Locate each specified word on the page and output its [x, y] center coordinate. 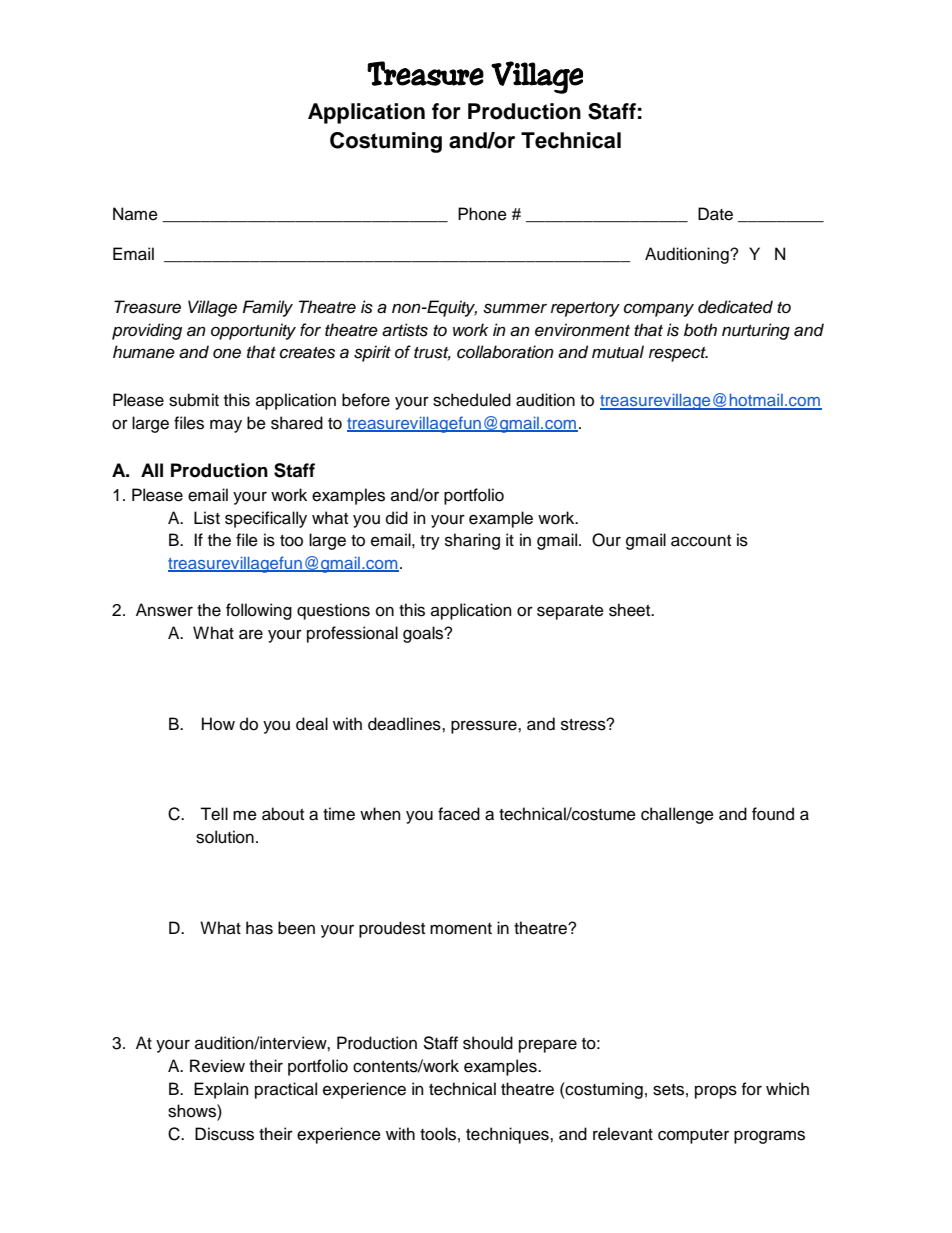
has [259, 928]
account [701, 541]
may [226, 426]
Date [715, 214]
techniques [508, 1135]
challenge [677, 815]
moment [461, 929]
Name [135, 214]
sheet [631, 610]
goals [424, 634]
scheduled [472, 400]
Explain [221, 1090]
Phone [482, 214]
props [716, 1092]
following [259, 611]
